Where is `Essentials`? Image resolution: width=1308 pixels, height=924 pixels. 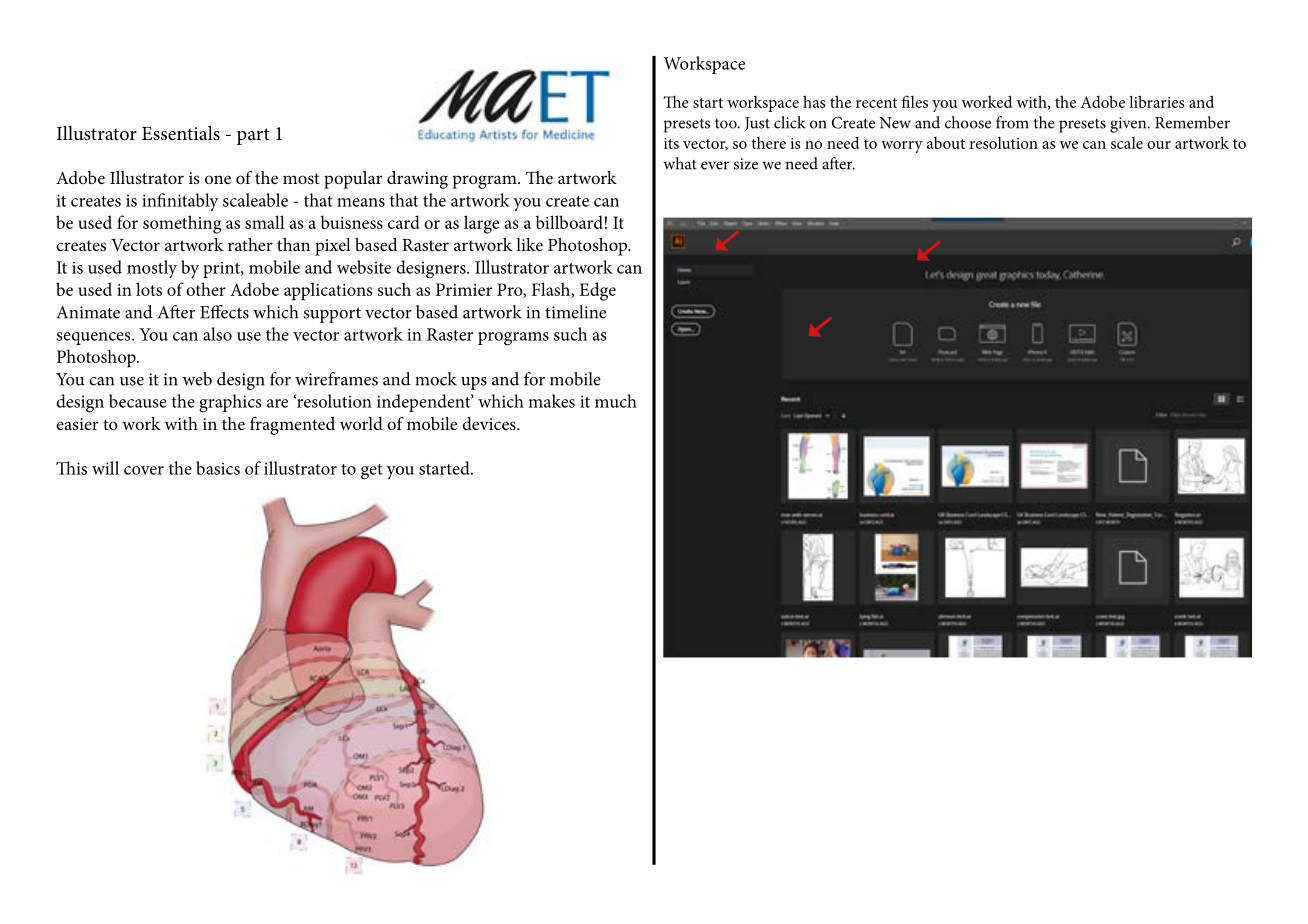
Essentials is located at coordinates (181, 133).
